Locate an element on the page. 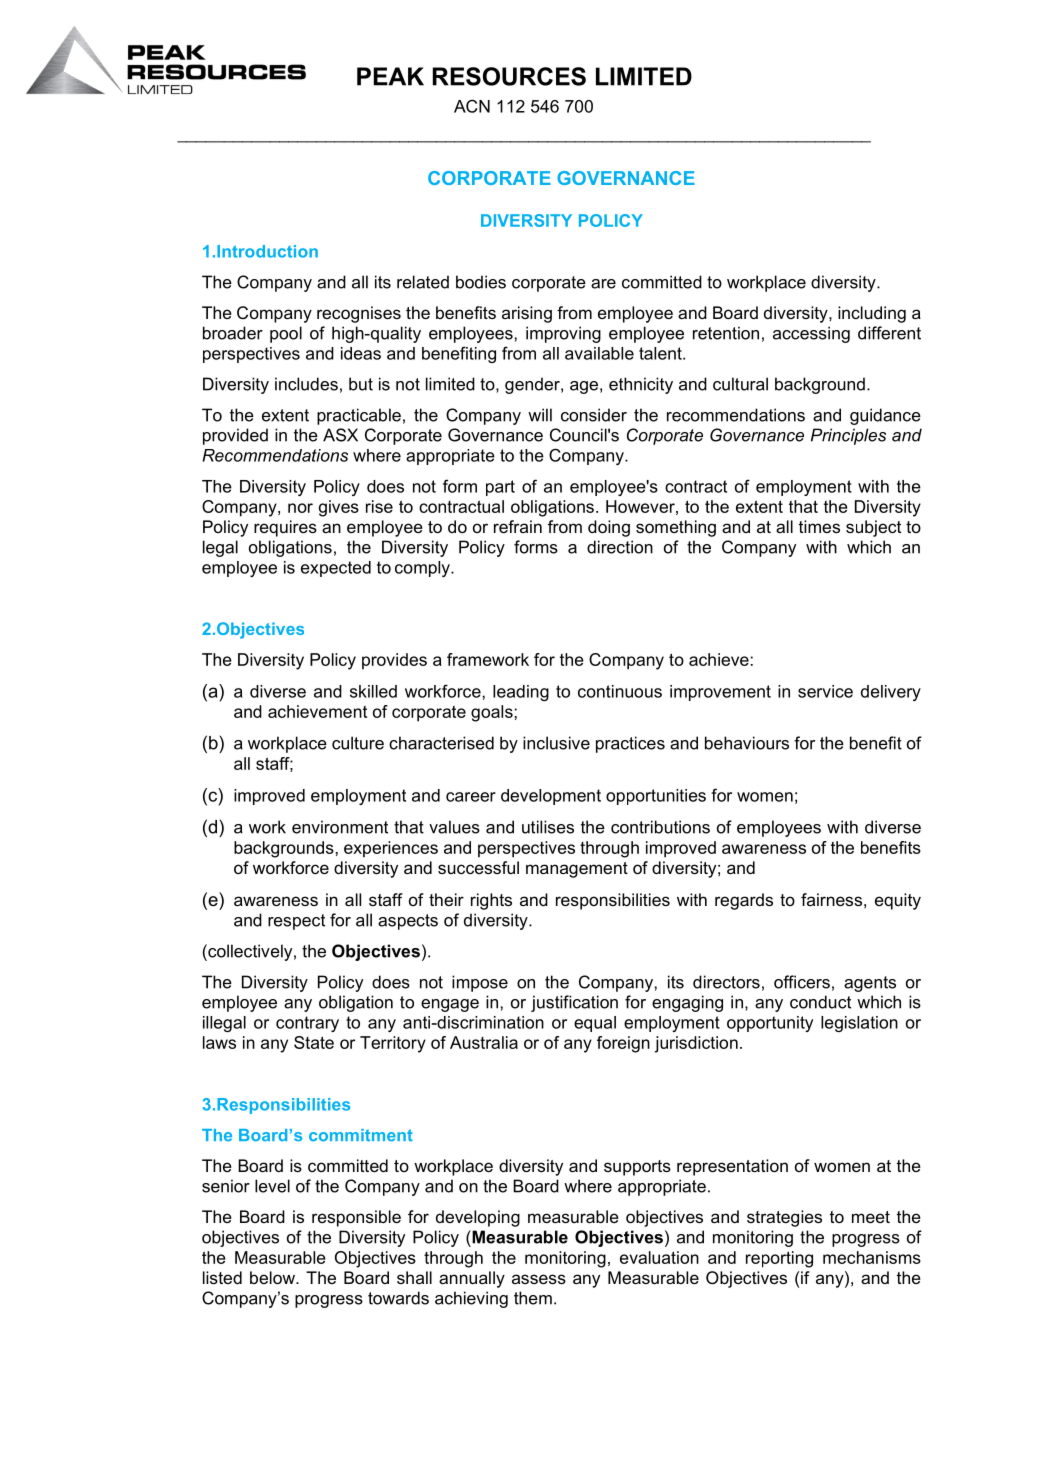 Image resolution: width=1048 pixels, height=1482 pixels. assess is located at coordinates (539, 1279).
